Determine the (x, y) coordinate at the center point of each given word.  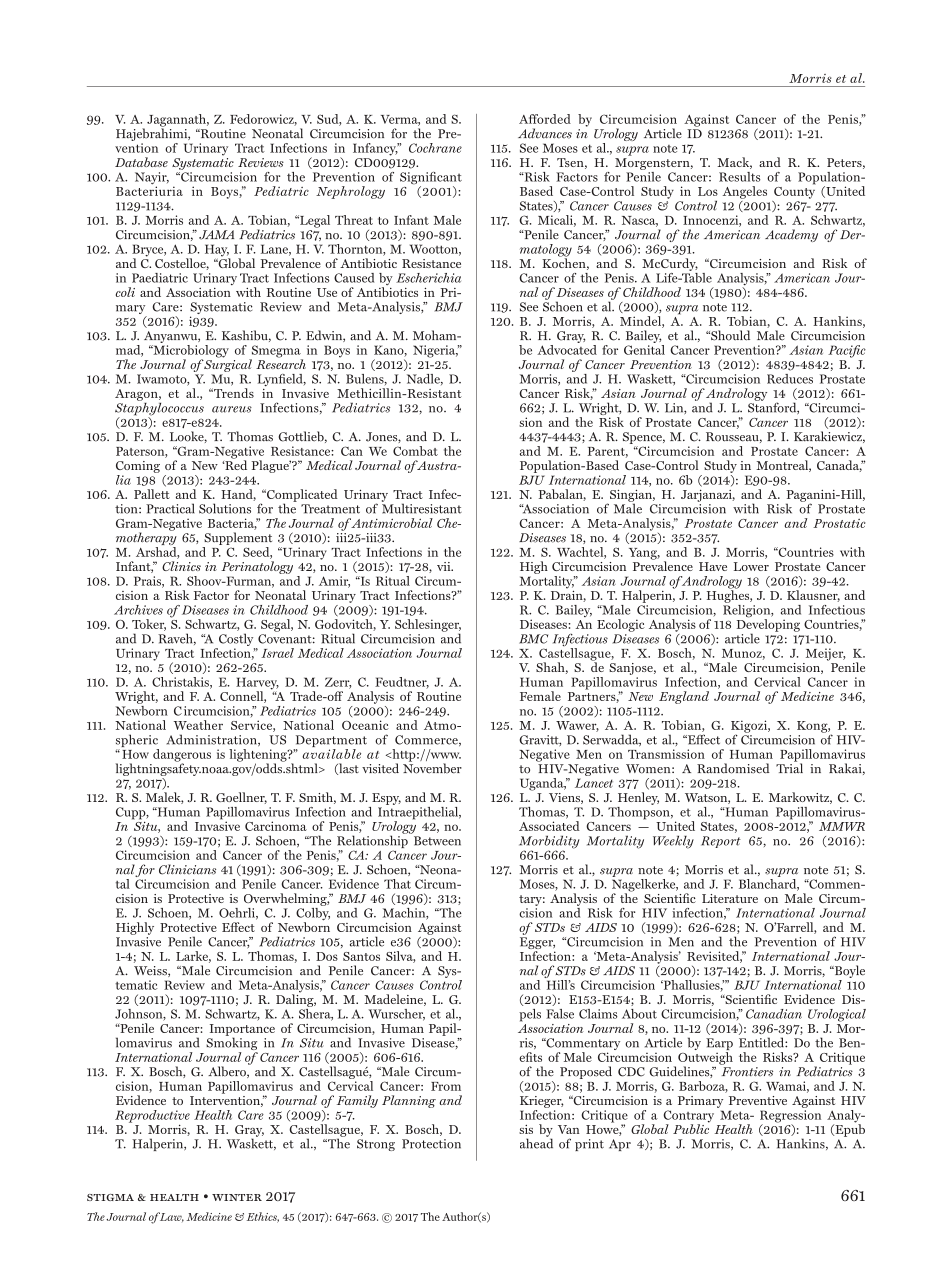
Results (740, 177)
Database (141, 162)
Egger (537, 944)
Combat (415, 451)
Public (691, 1128)
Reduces (790, 379)
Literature (730, 898)
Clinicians (187, 869)
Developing (768, 625)
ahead (536, 1142)
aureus (232, 409)
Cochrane (435, 148)
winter (237, 1197)
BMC (533, 639)
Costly (235, 641)
